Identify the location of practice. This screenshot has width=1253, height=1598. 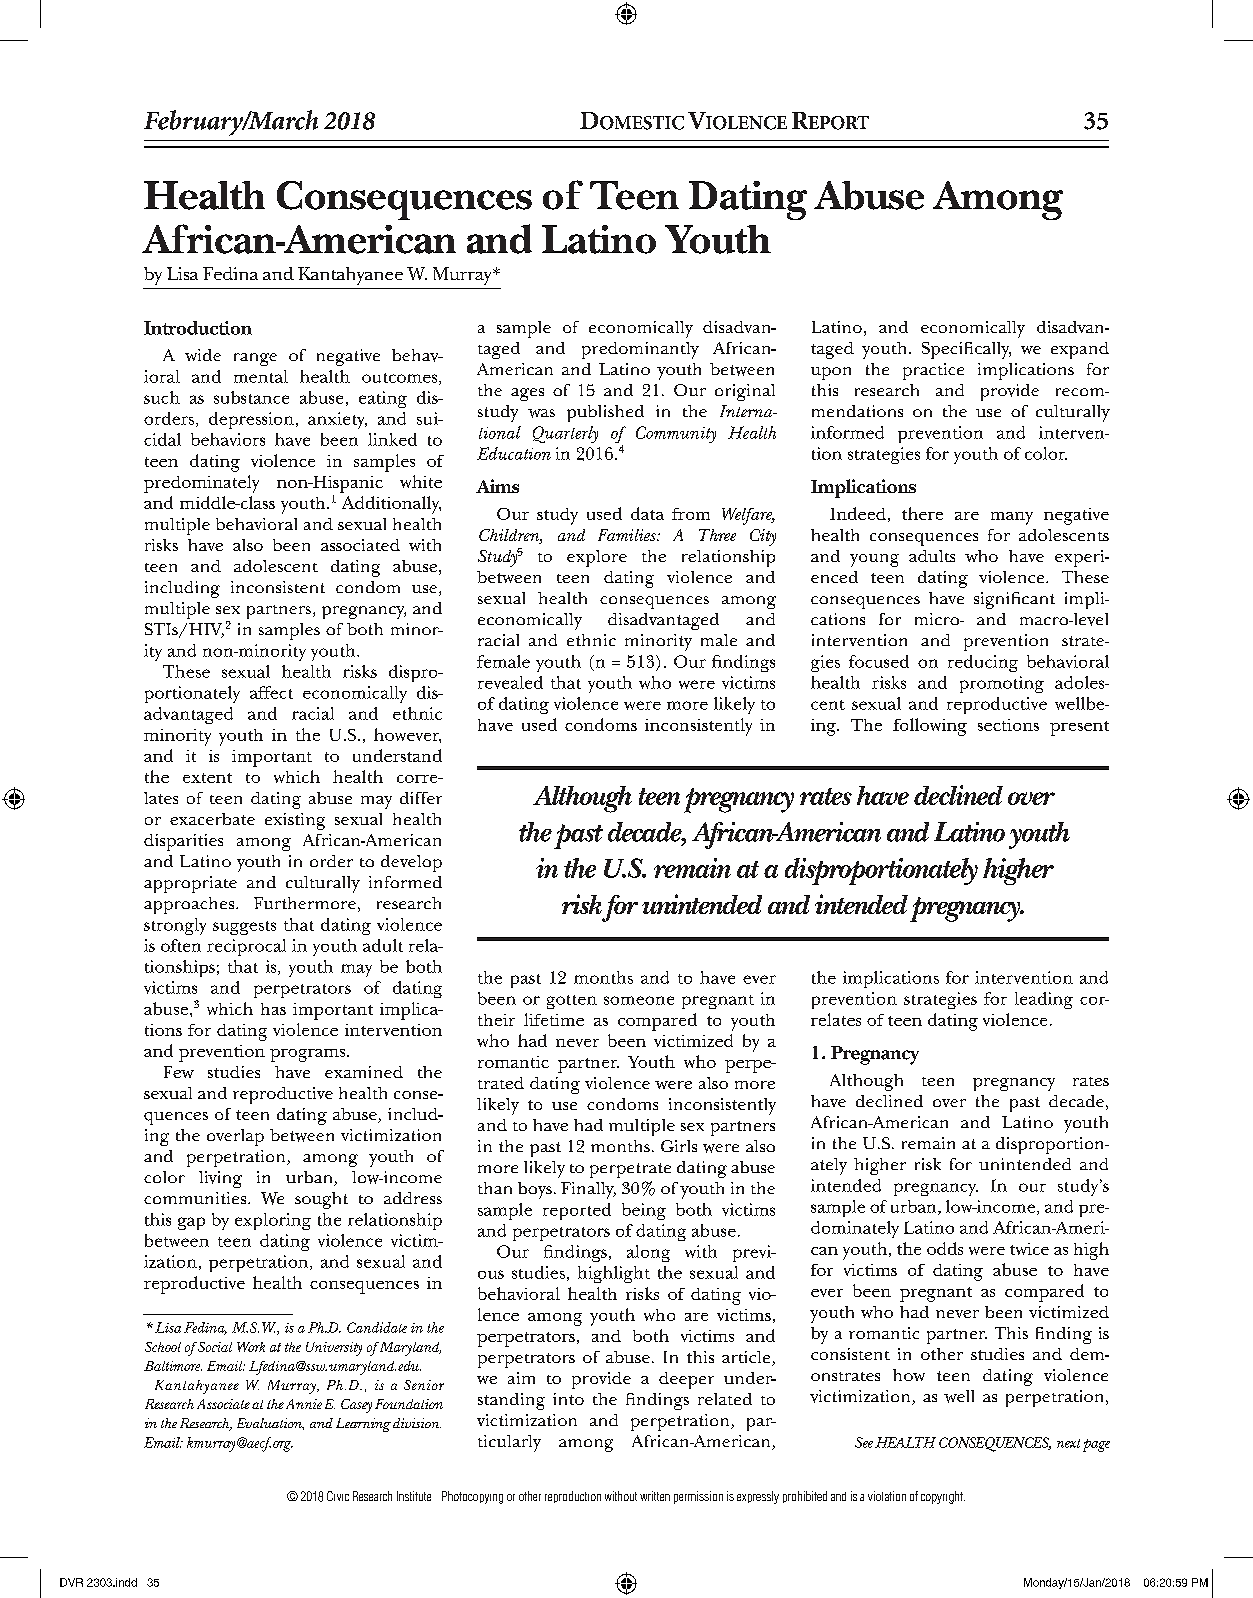
(933, 371).
